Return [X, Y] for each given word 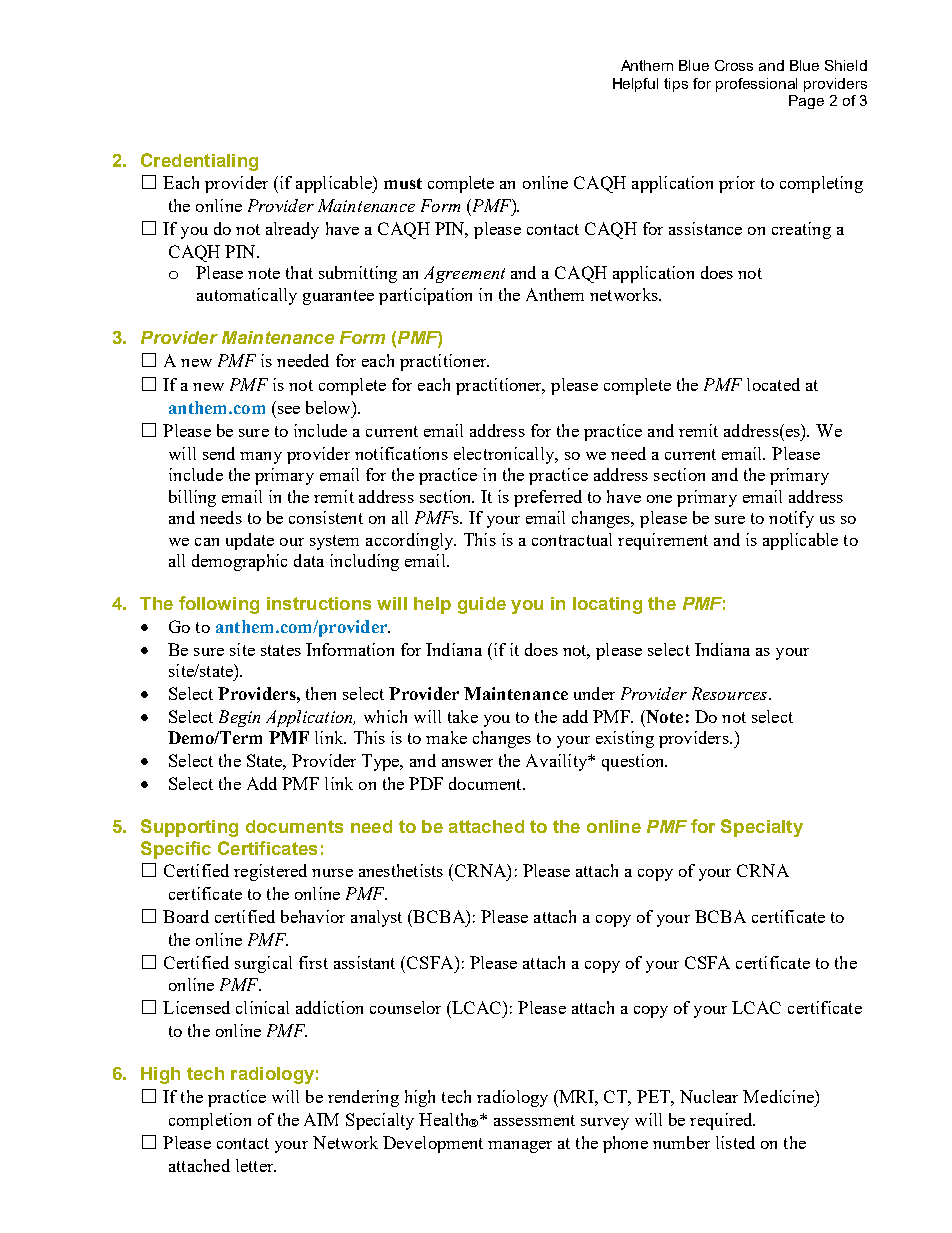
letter [256, 1165]
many [261, 458]
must [403, 183]
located [773, 384]
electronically [505, 455]
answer [467, 763]
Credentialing [199, 162]
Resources [731, 693]
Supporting [189, 828]
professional [756, 85]
